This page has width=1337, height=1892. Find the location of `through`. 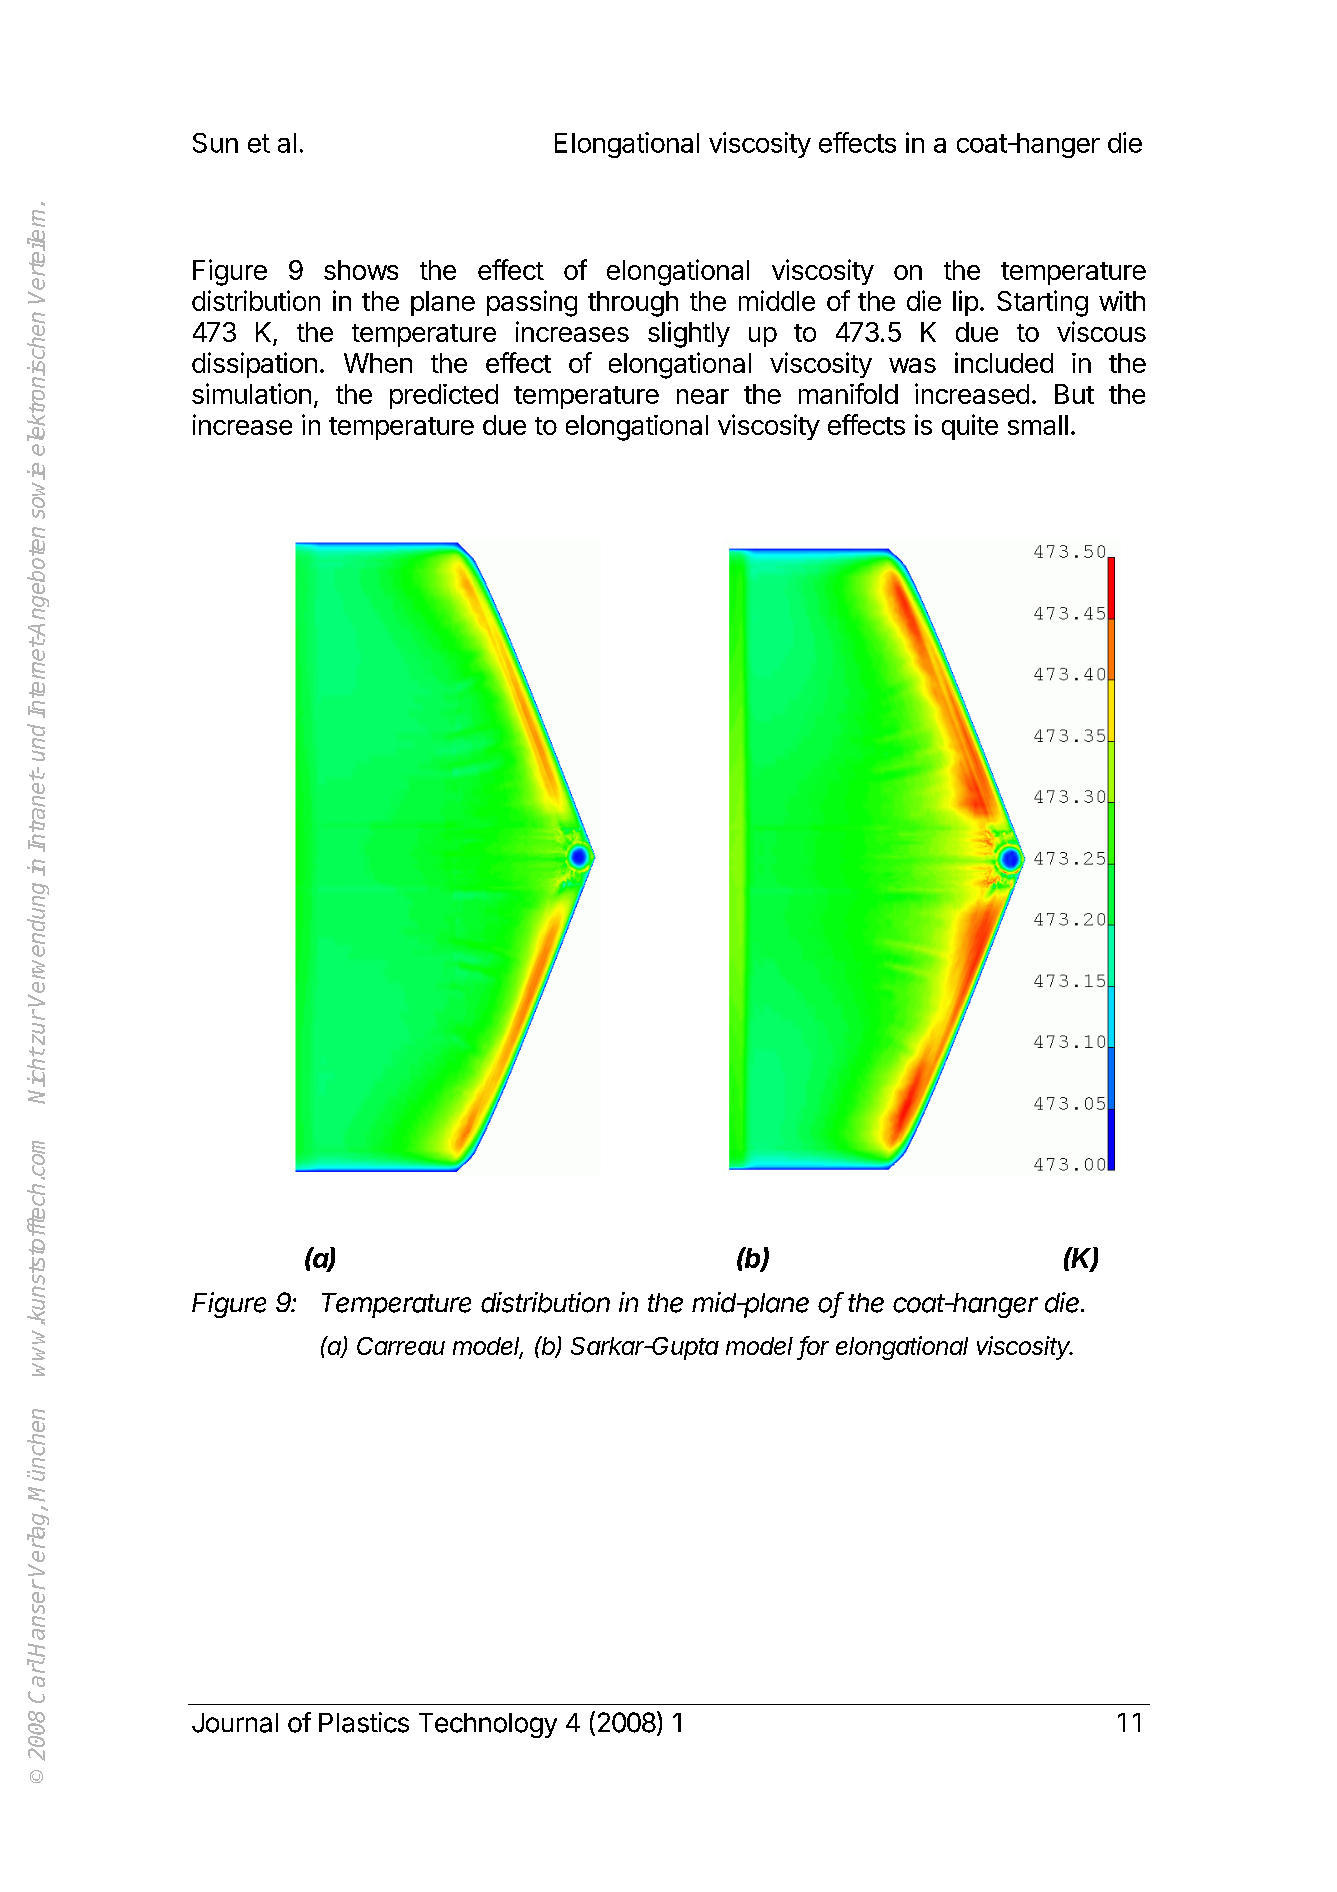

through is located at coordinates (633, 304).
